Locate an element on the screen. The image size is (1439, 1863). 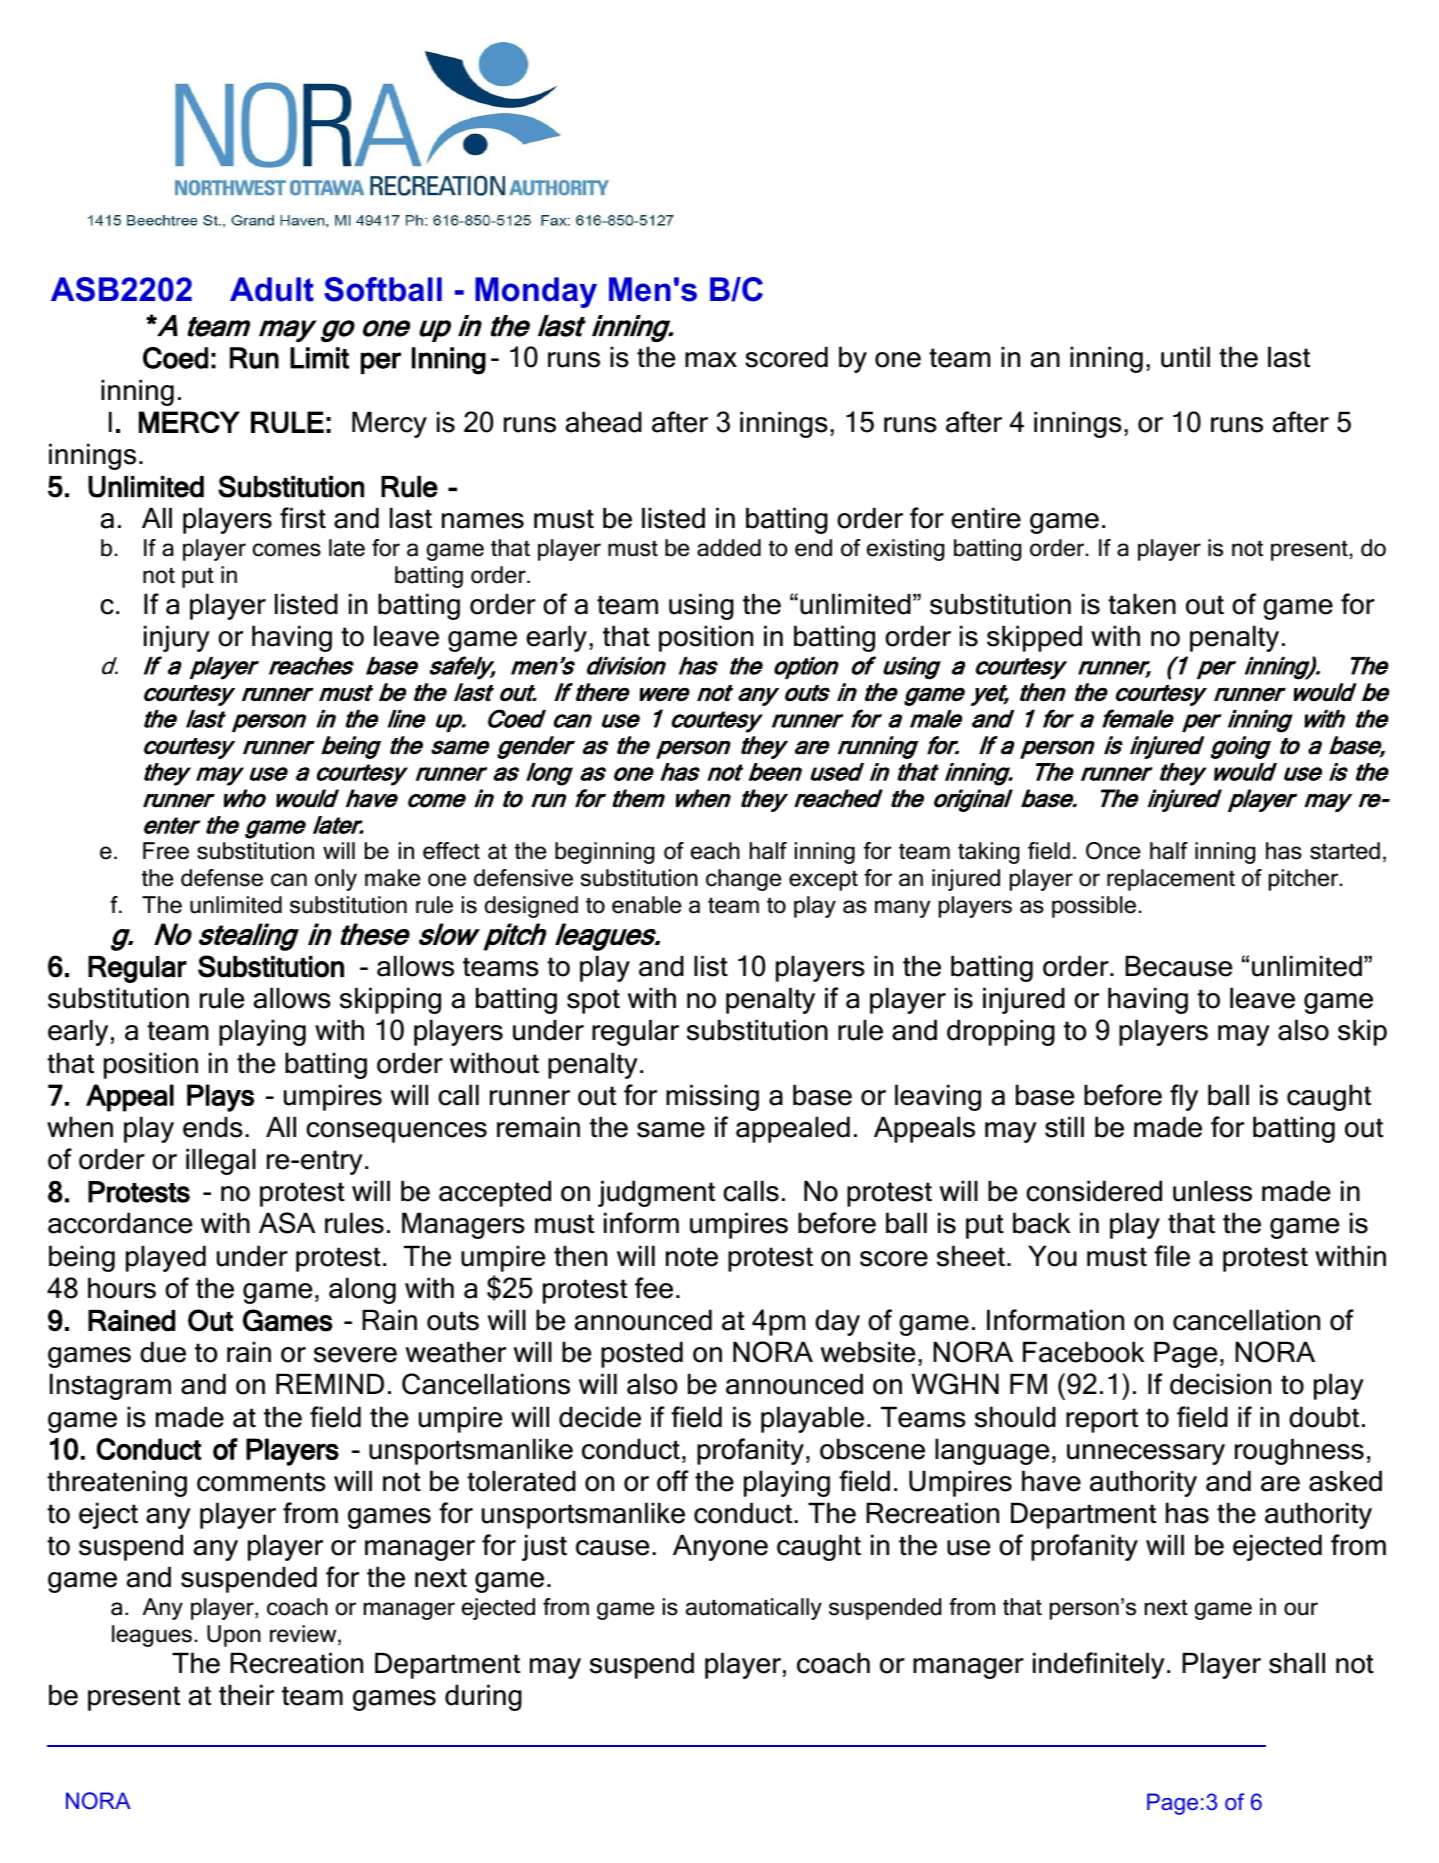
due is located at coordinates (163, 1352).
